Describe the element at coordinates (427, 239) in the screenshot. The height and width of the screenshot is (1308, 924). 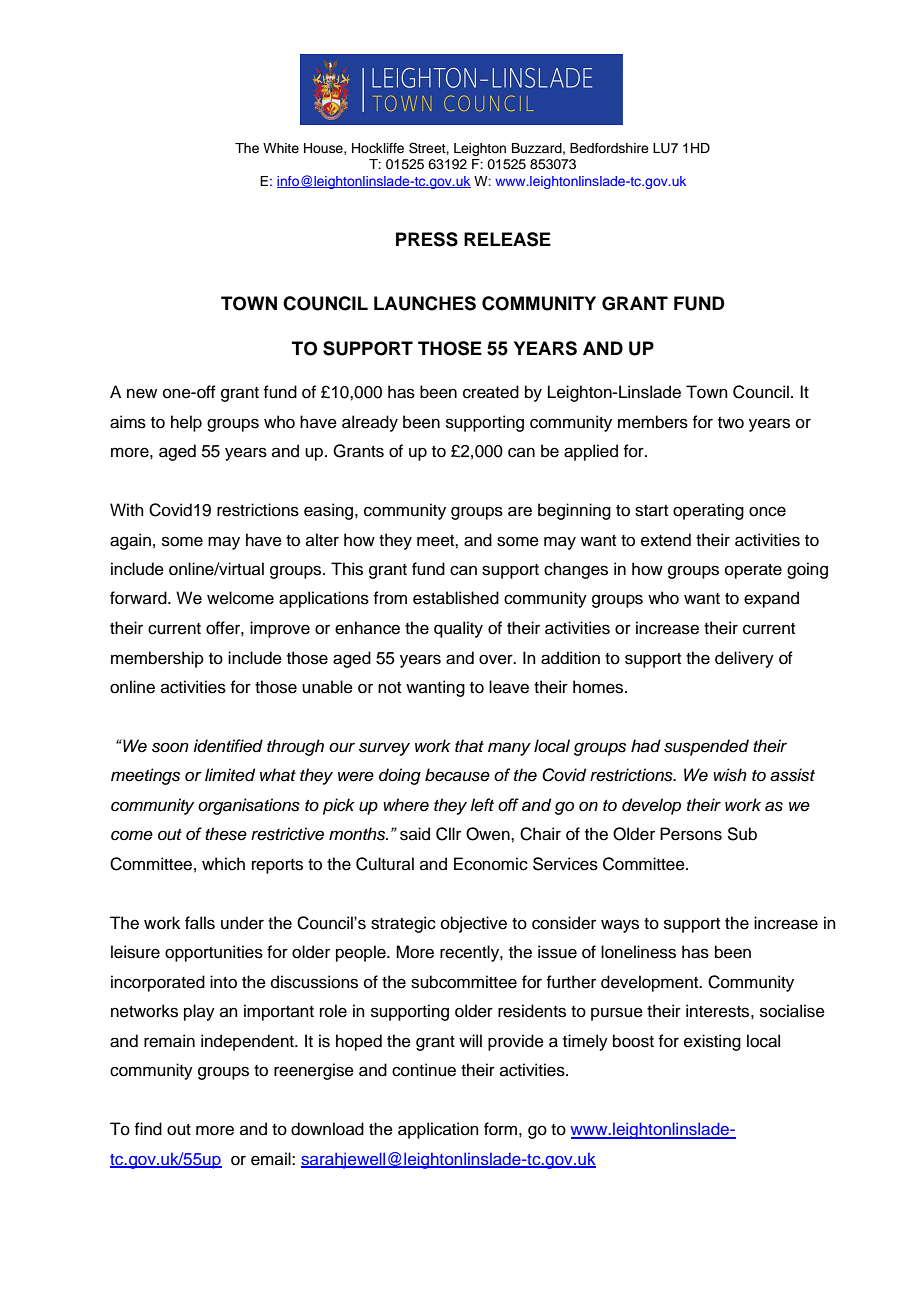
I see `PRESS` at that location.
